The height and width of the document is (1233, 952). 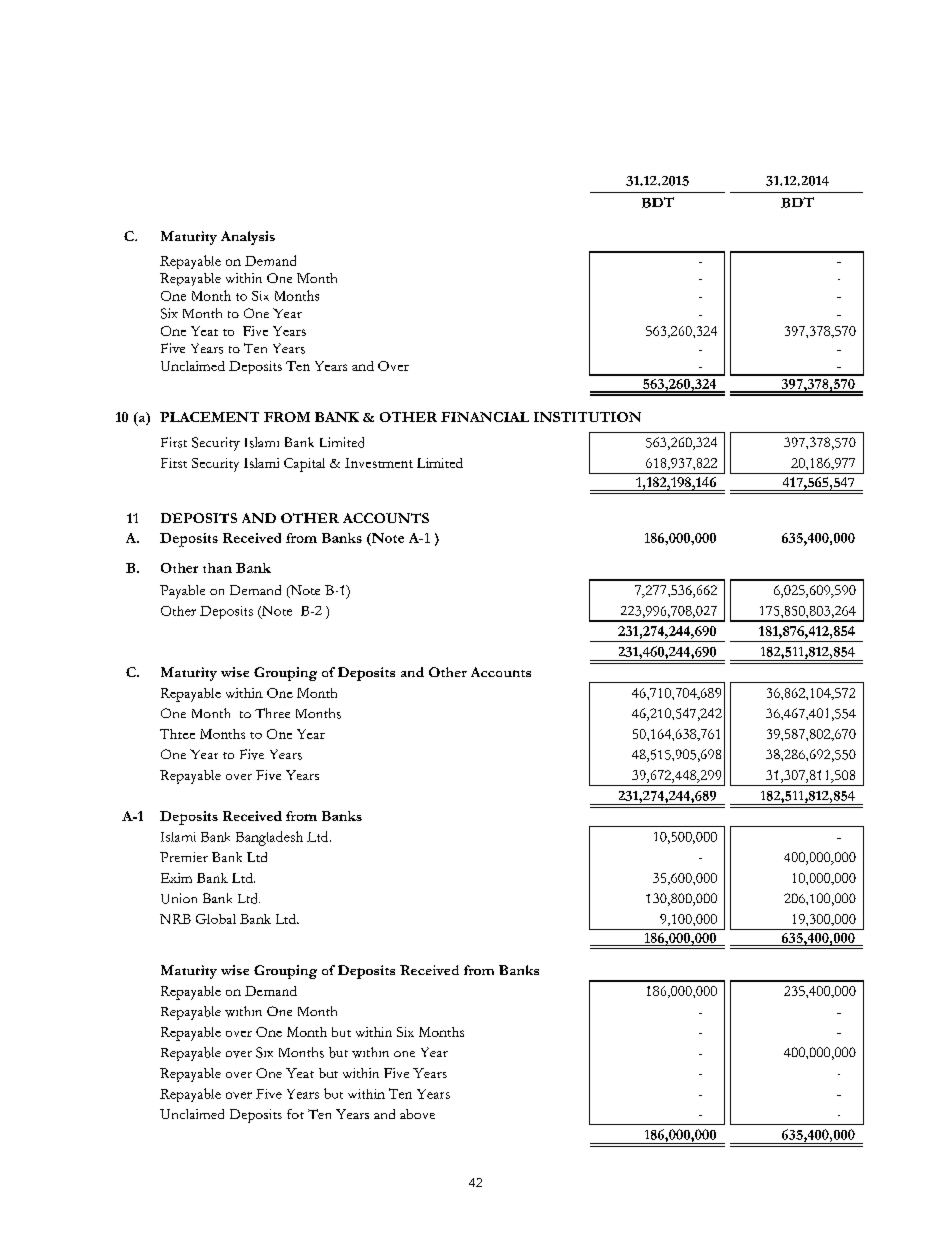 I want to click on Global, so click(x=216, y=919).
